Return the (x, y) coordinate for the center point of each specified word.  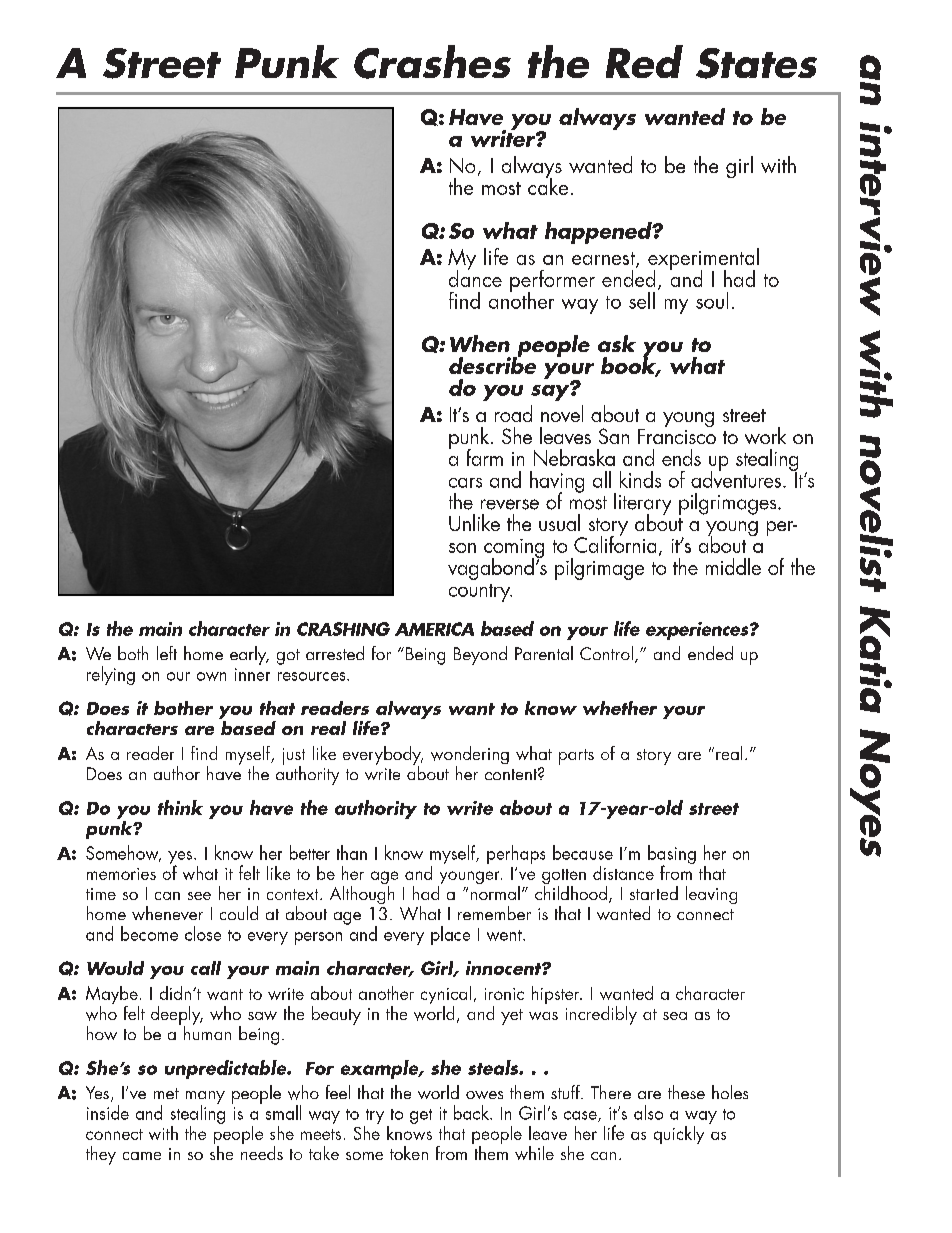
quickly (679, 1135)
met (166, 1093)
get (421, 1116)
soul (712, 300)
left (167, 653)
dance (475, 277)
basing (672, 855)
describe (492, 364)
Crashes (432, 62)
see (199, 896)
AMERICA (434, 629)
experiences (698, 631)
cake (548, 185)
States (756, 63)
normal (495, 891)
